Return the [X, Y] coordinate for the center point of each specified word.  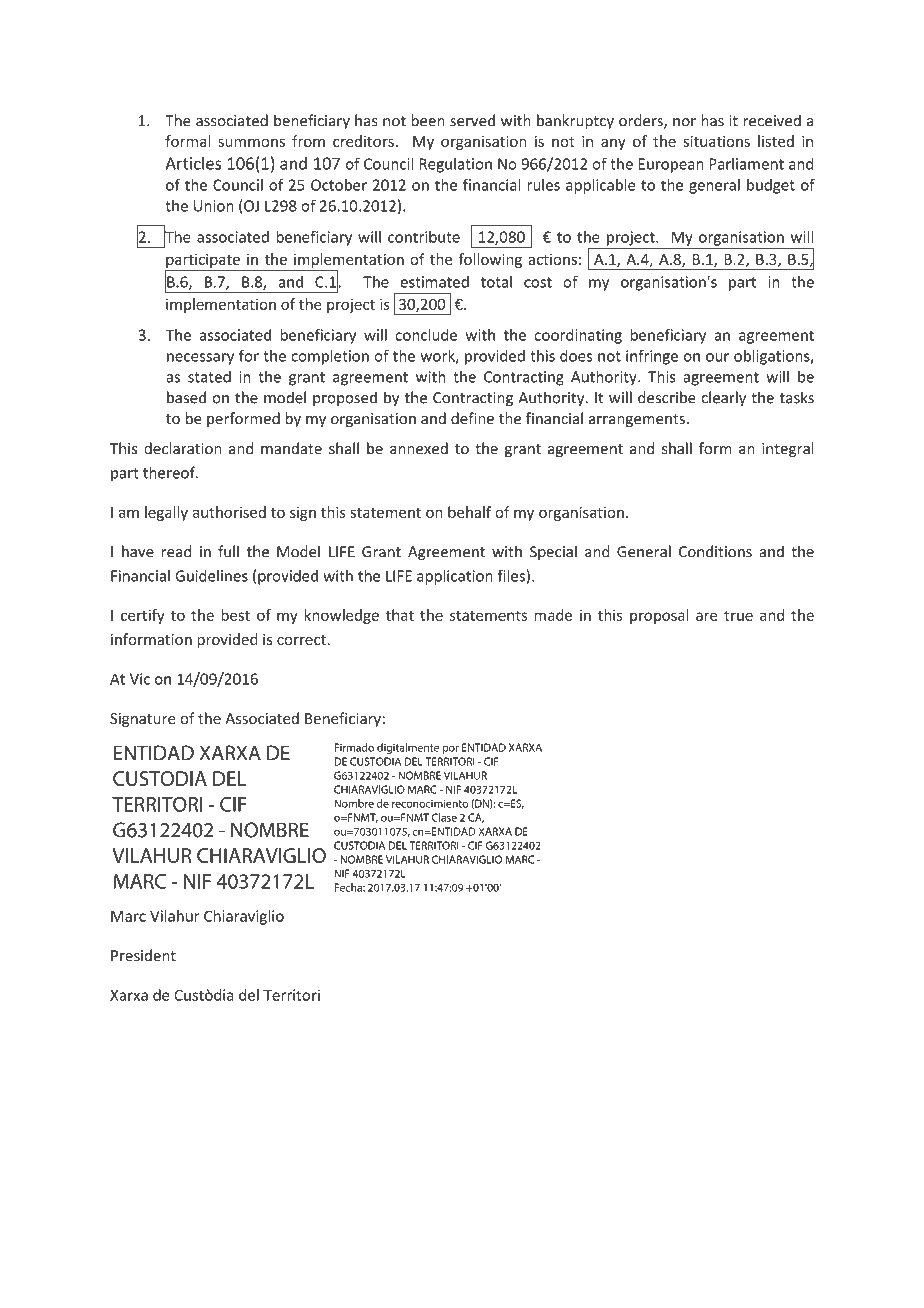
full [228, 551]
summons [251, 142]
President [143, 955]
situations [716, 141]
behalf [469, 512]
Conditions [715, 551]
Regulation [455, 165]
